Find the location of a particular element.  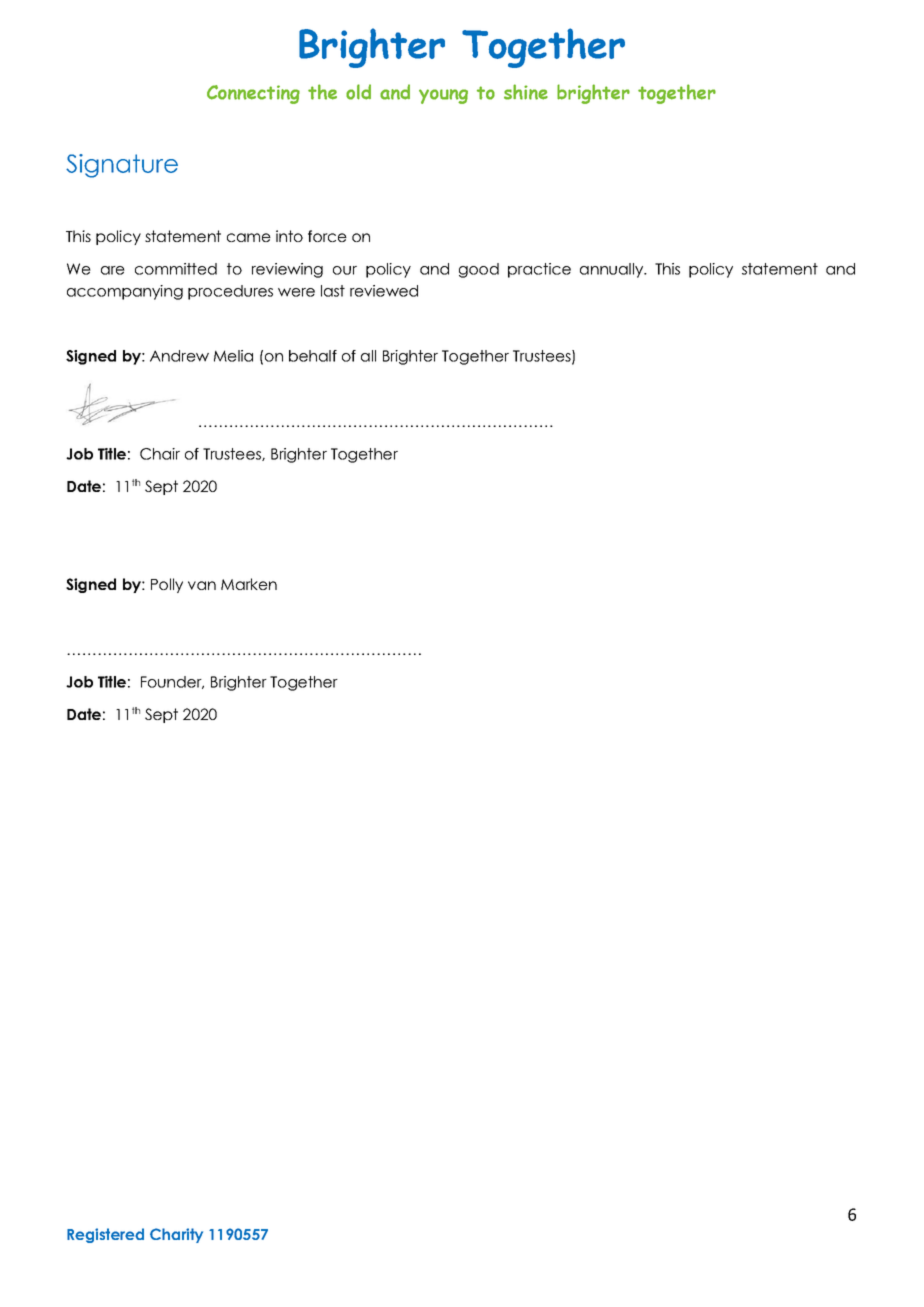

Signature is located at coordinates (122, 166).
